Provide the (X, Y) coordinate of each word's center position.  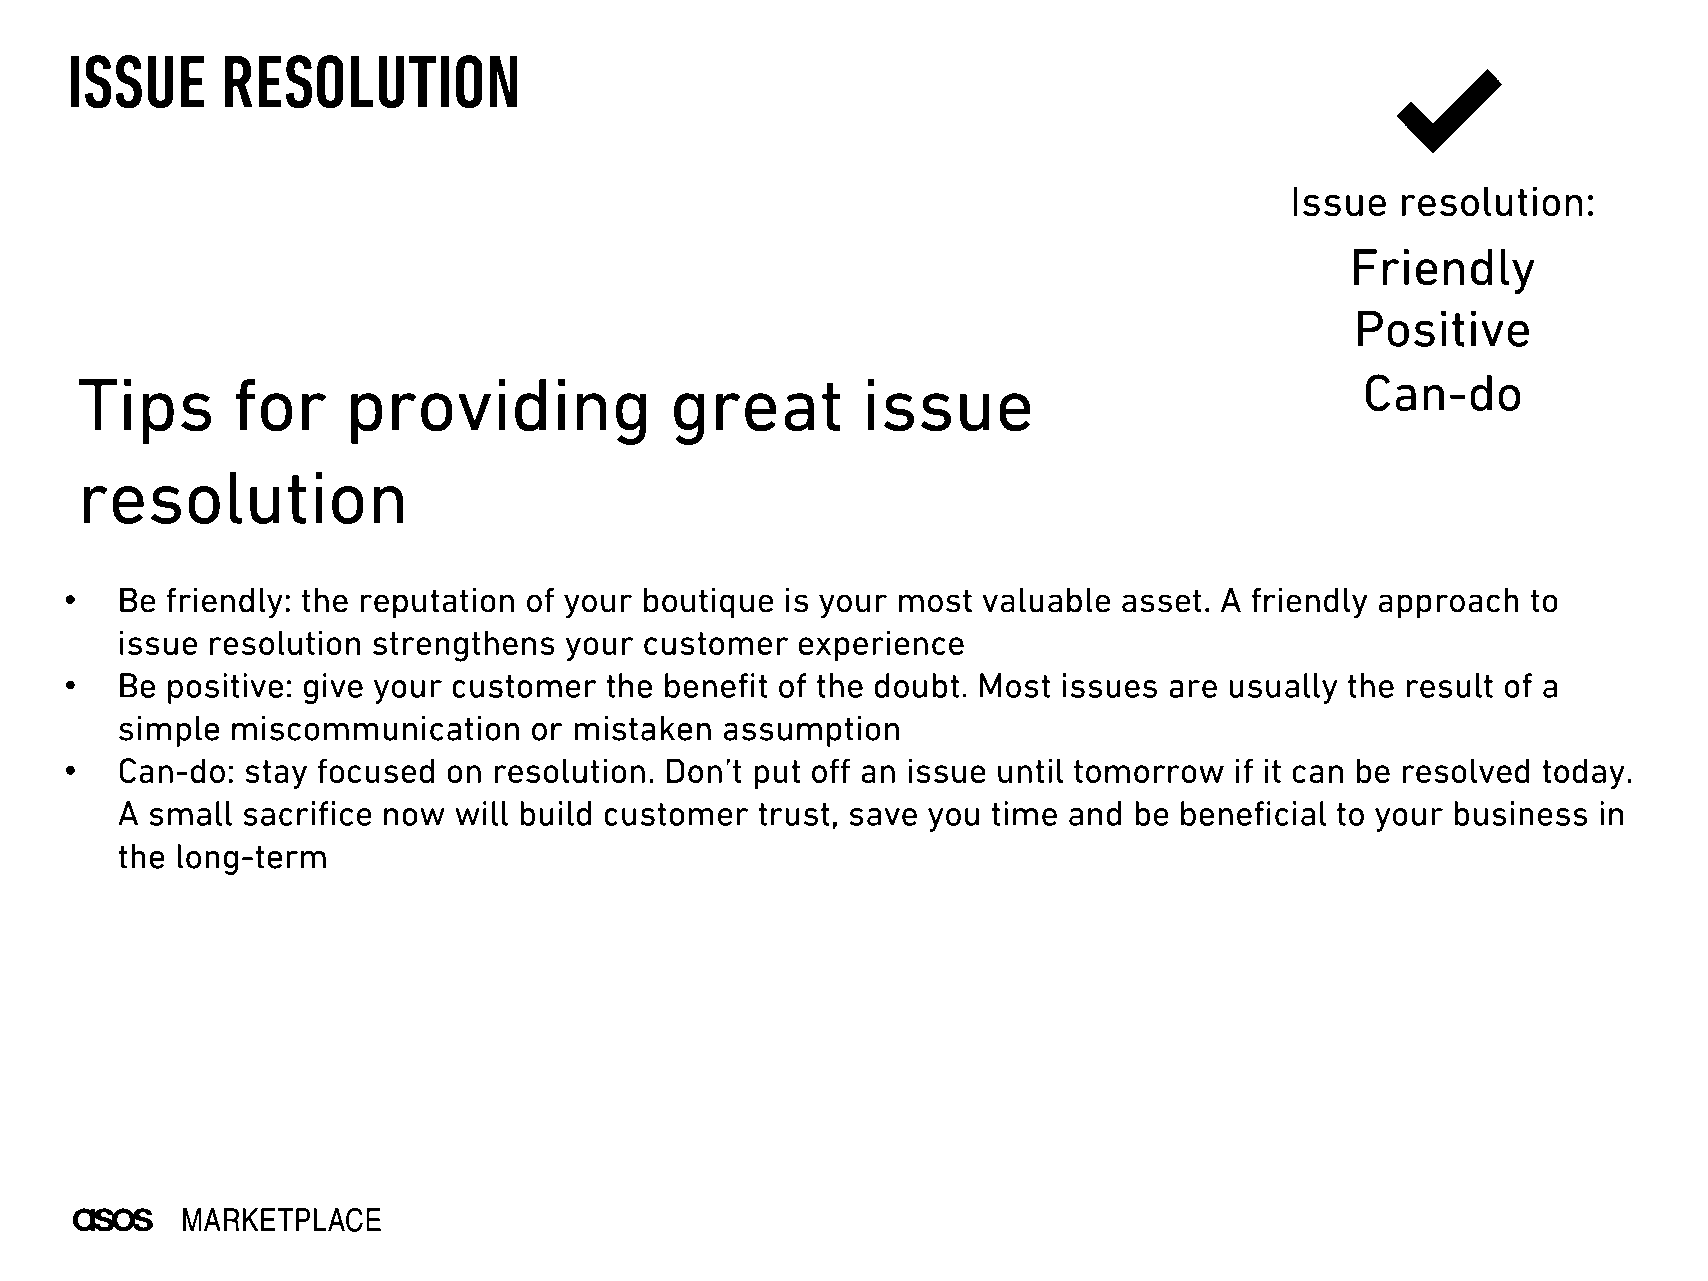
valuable (1046, 600)
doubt (917, 685)
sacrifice (307, 813)
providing (498, 412)
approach (1449, 603)
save (883, 817)
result (1450, 685)
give (333, 689)
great (757, 413)
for (281, 405)
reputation (437, 603)
